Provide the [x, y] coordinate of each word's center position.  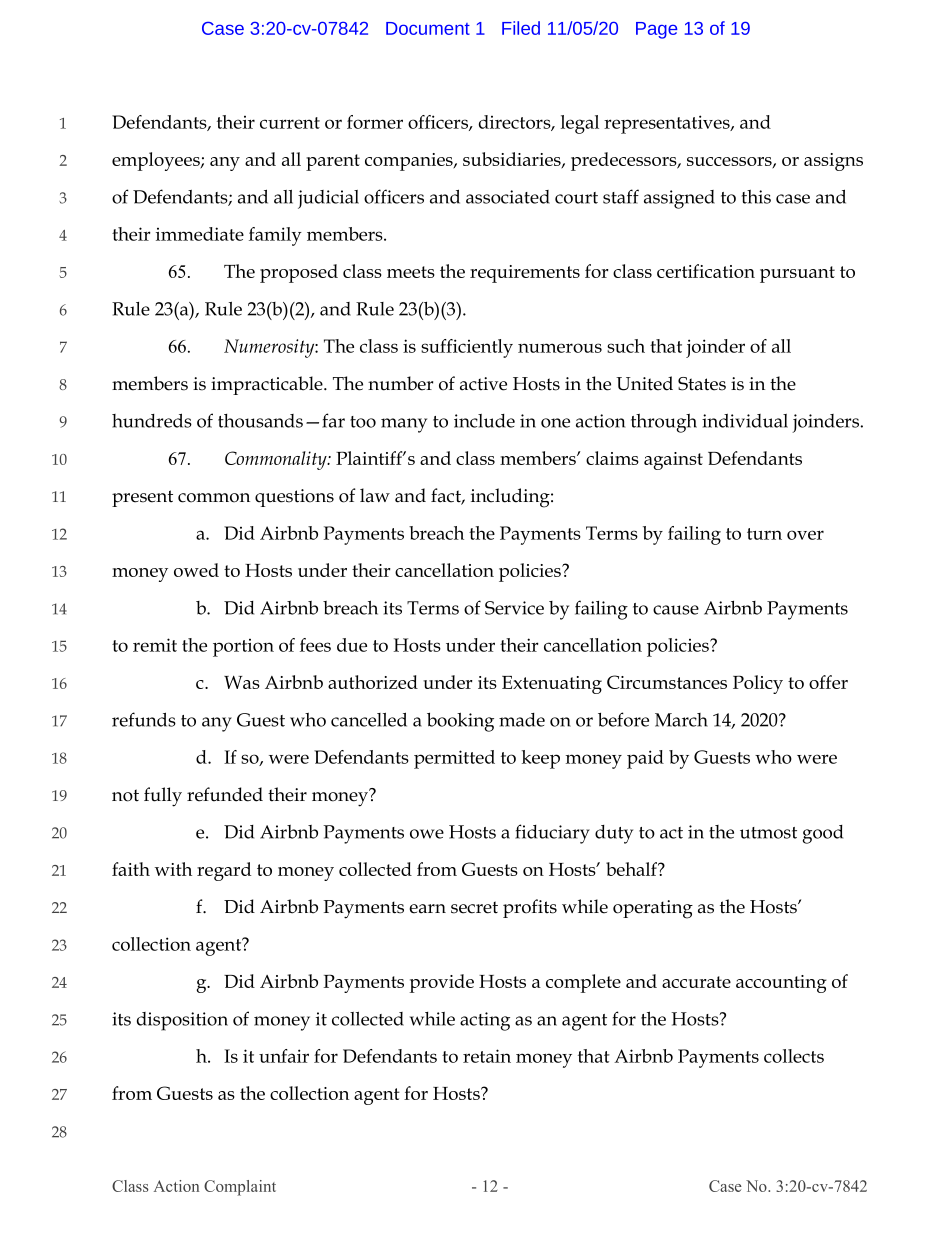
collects [794, 1056]
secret [474, 907]
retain [487, 1056]
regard [224, 871]
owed [196, 570]
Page [656, 30]
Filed [521, 28]
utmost [768, 833]
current [290, 123]
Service [514, 608]
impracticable [268, 385]
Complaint [240, 1188]
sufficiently [467, 348]
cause [676, 610]
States [702, 384]
